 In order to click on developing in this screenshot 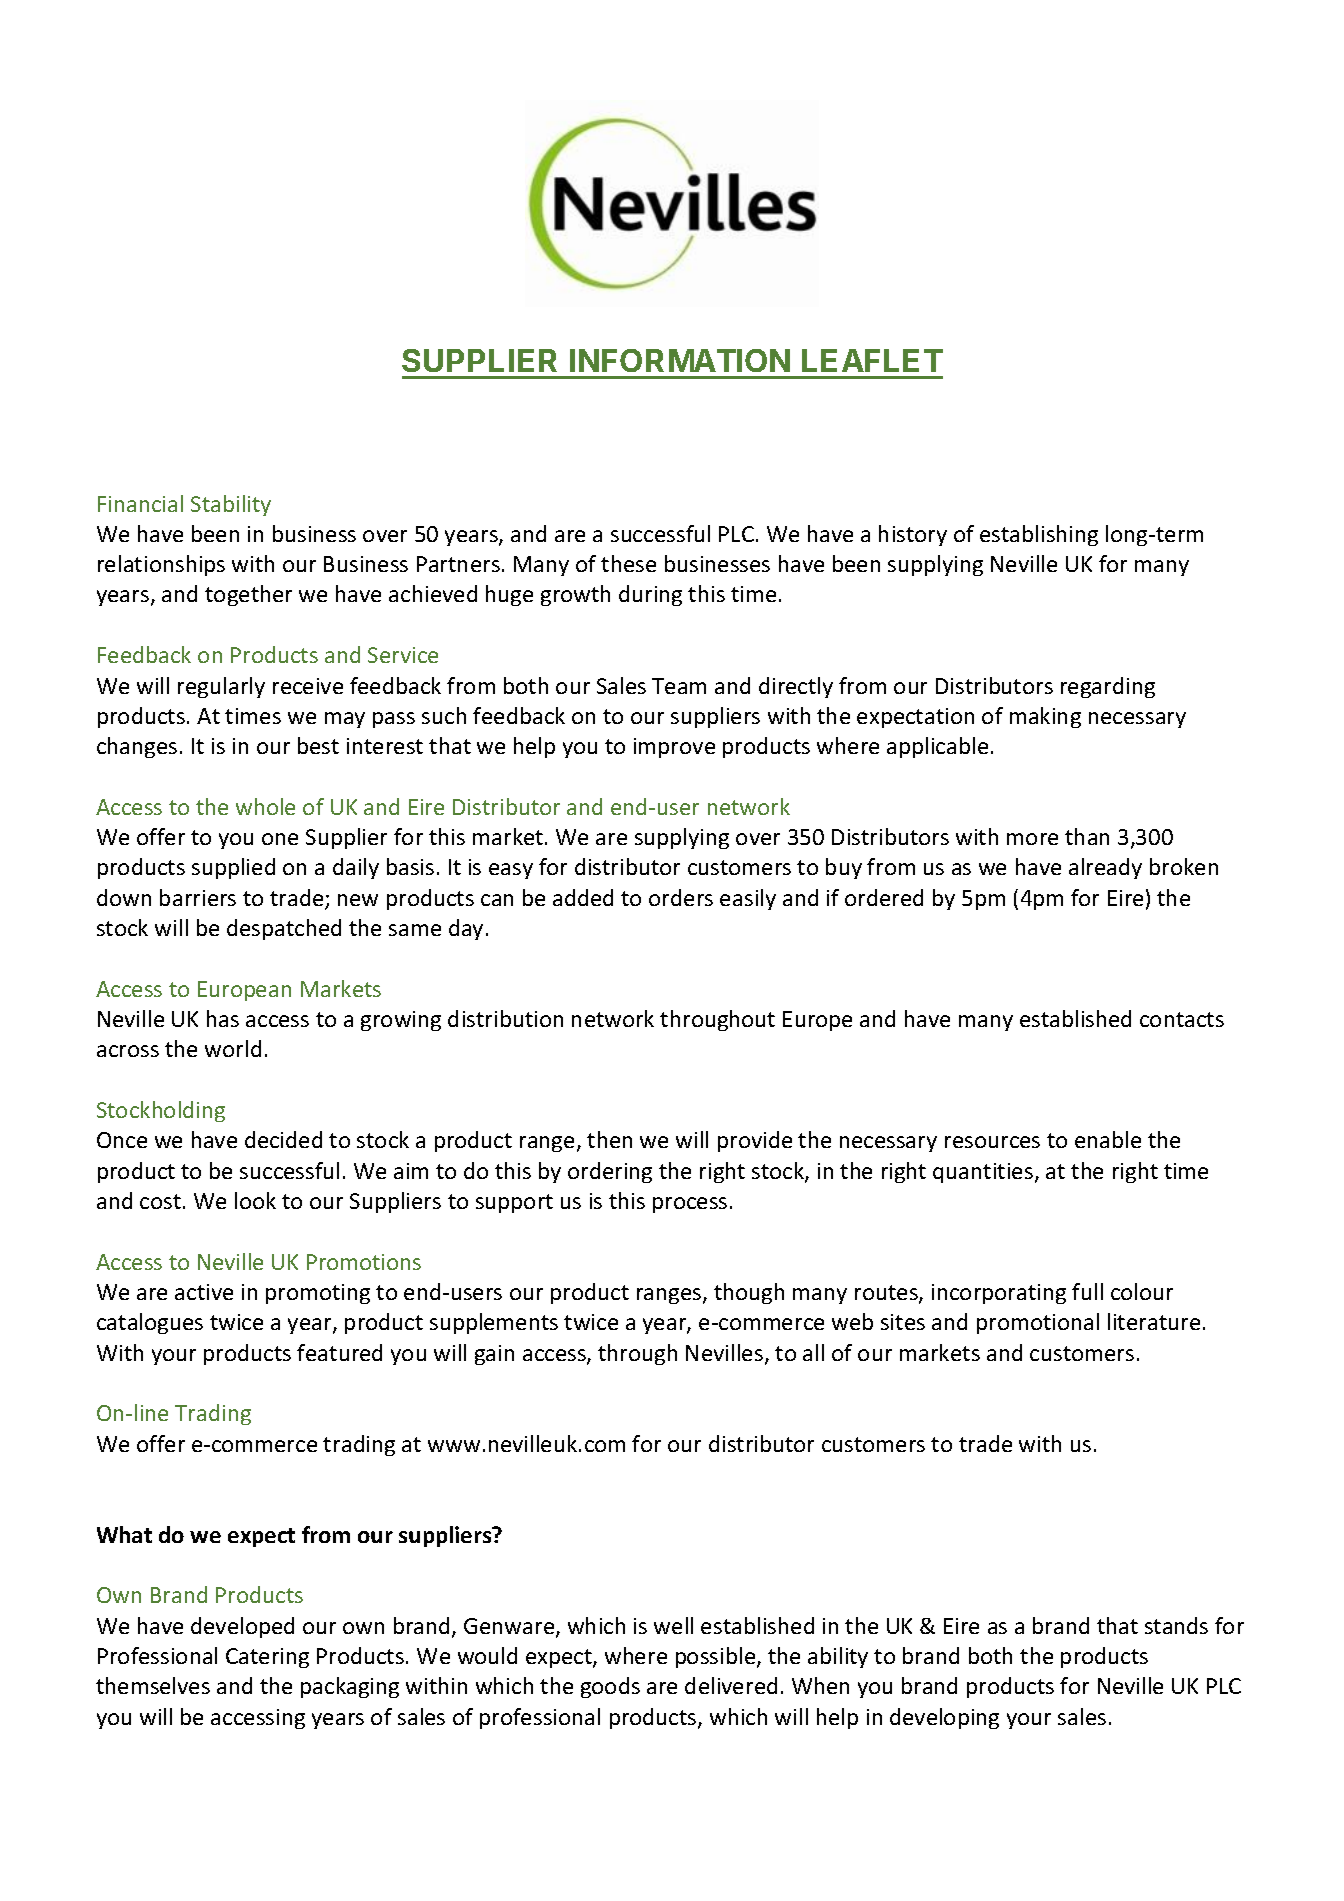, I will do `click(944, 1718)`.
